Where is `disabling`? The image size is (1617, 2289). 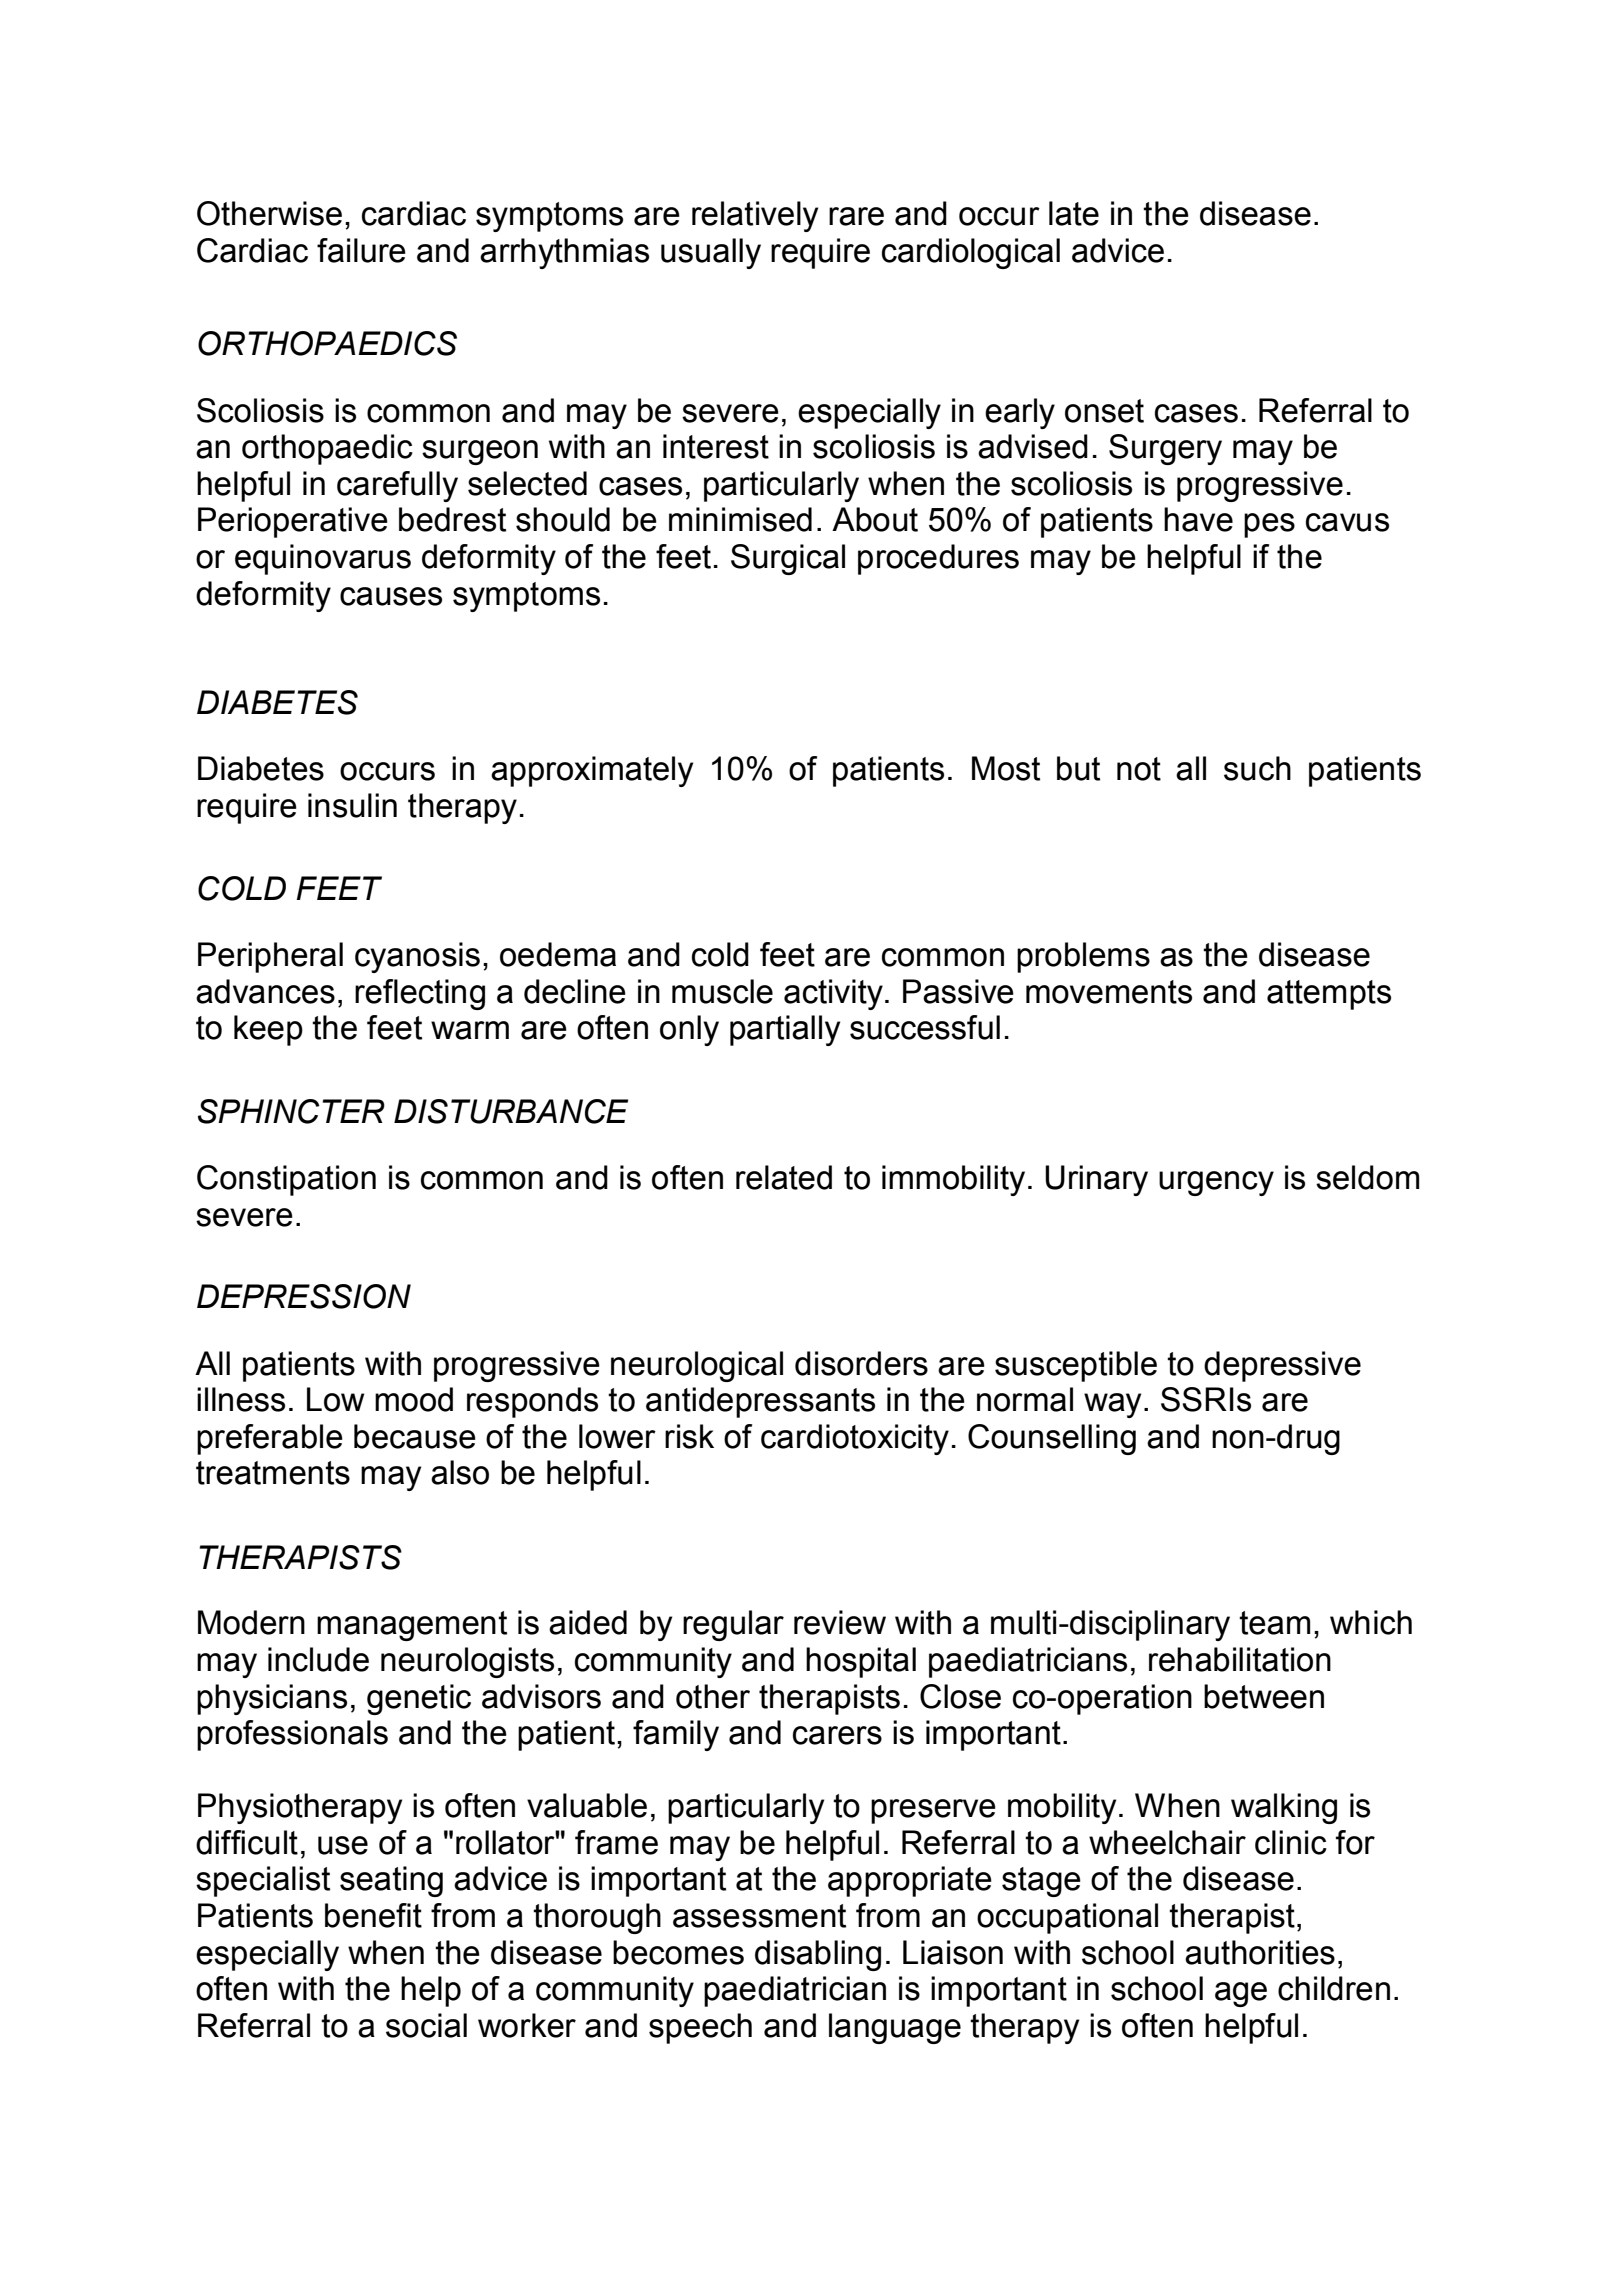 disabling is located at coordinates (818, 1955).
